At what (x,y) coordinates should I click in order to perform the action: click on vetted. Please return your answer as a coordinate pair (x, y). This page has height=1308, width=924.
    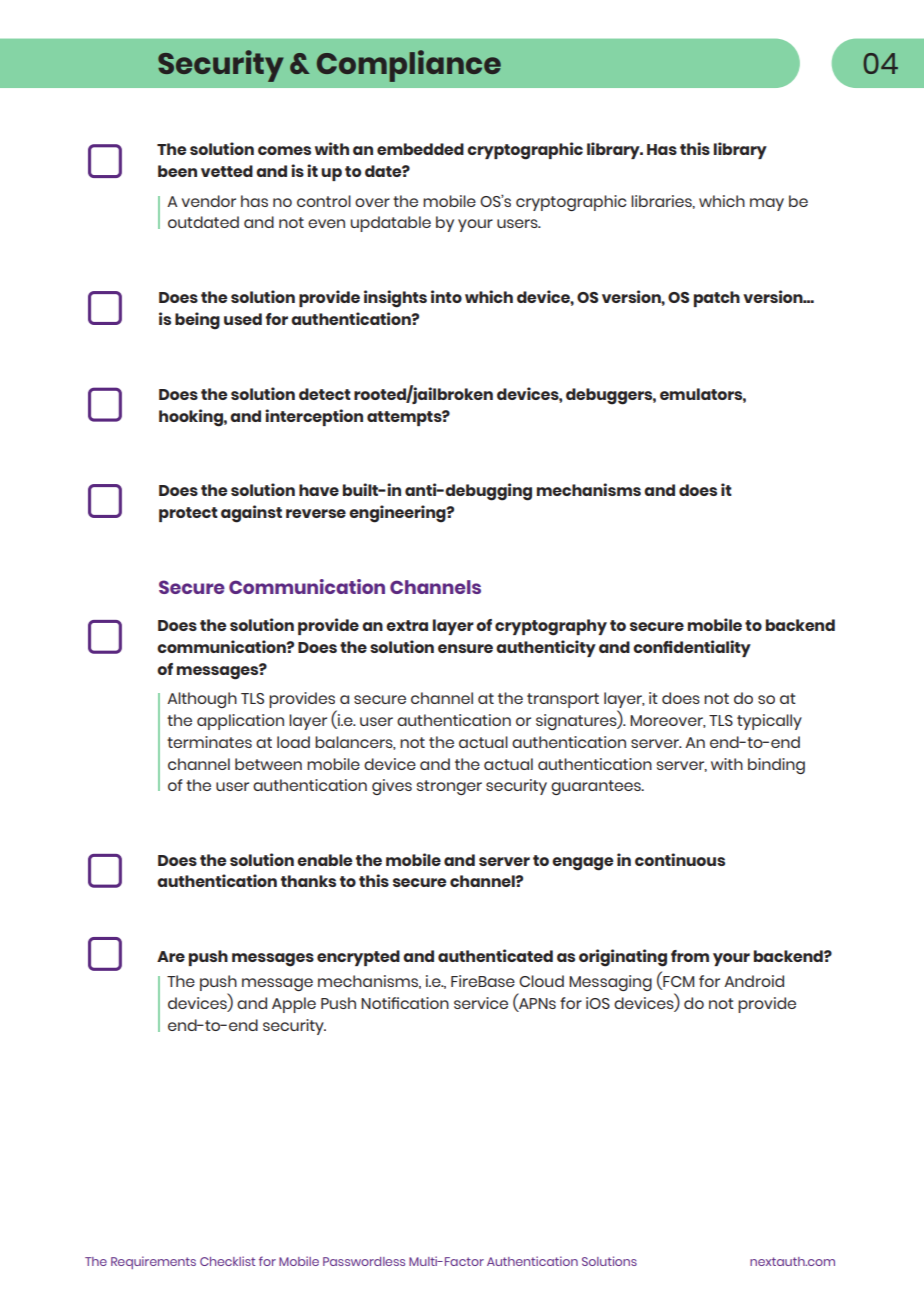
    Looking at the image, I should click on (227, 171).
